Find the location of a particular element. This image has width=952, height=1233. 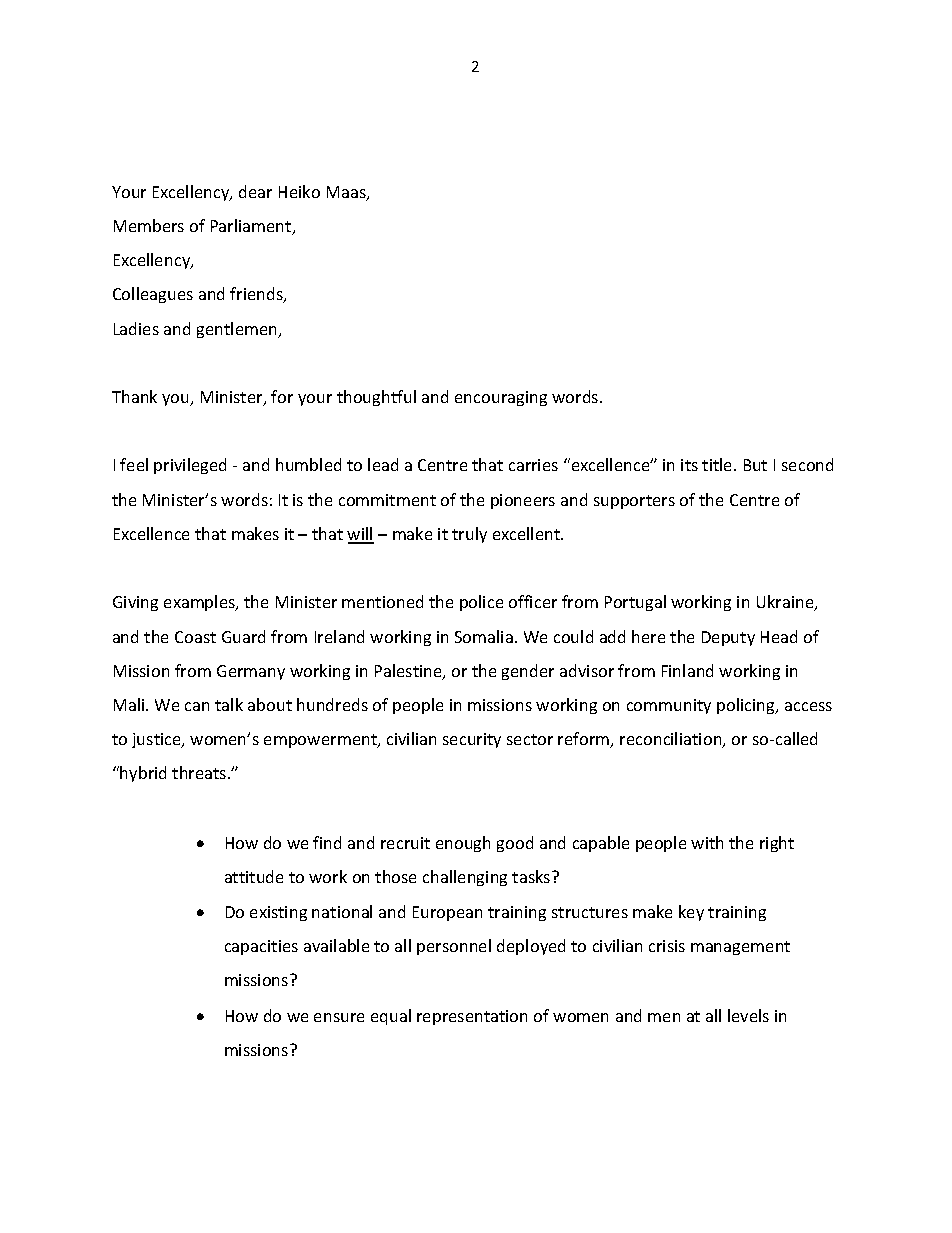

capacities is located at coordinates (261, 947).
